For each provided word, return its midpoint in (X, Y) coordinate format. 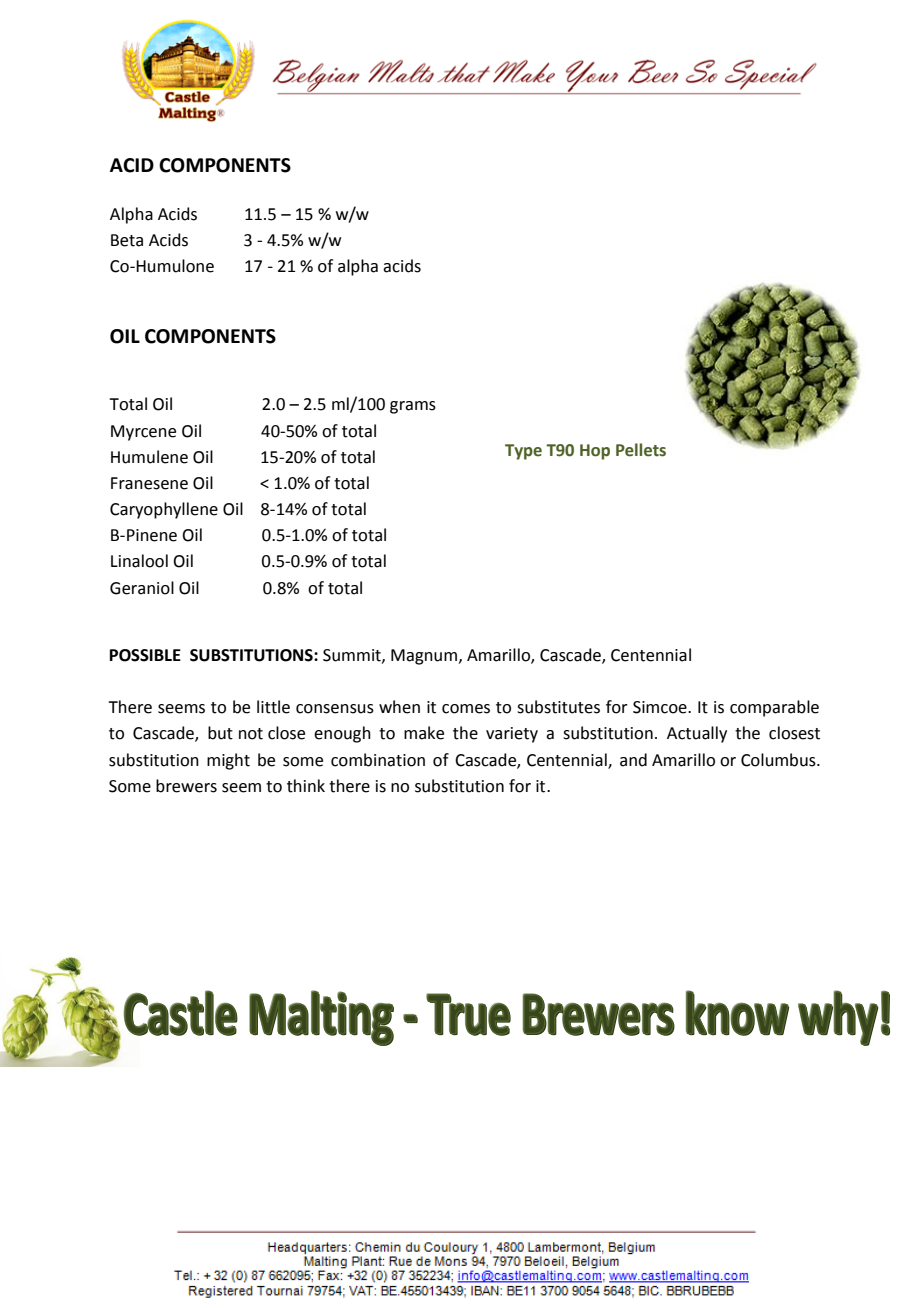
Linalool (139, 561)
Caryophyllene (164, 510)
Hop (595, 452)
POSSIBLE (145, 655)
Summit (353, 656)
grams (413, 407)
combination (378, 760)
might (228, 761)
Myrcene (143, 433)
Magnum (424, 657)
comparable (774, 708)
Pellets (641, 450)
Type (523, 452)
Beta (127, 240)
